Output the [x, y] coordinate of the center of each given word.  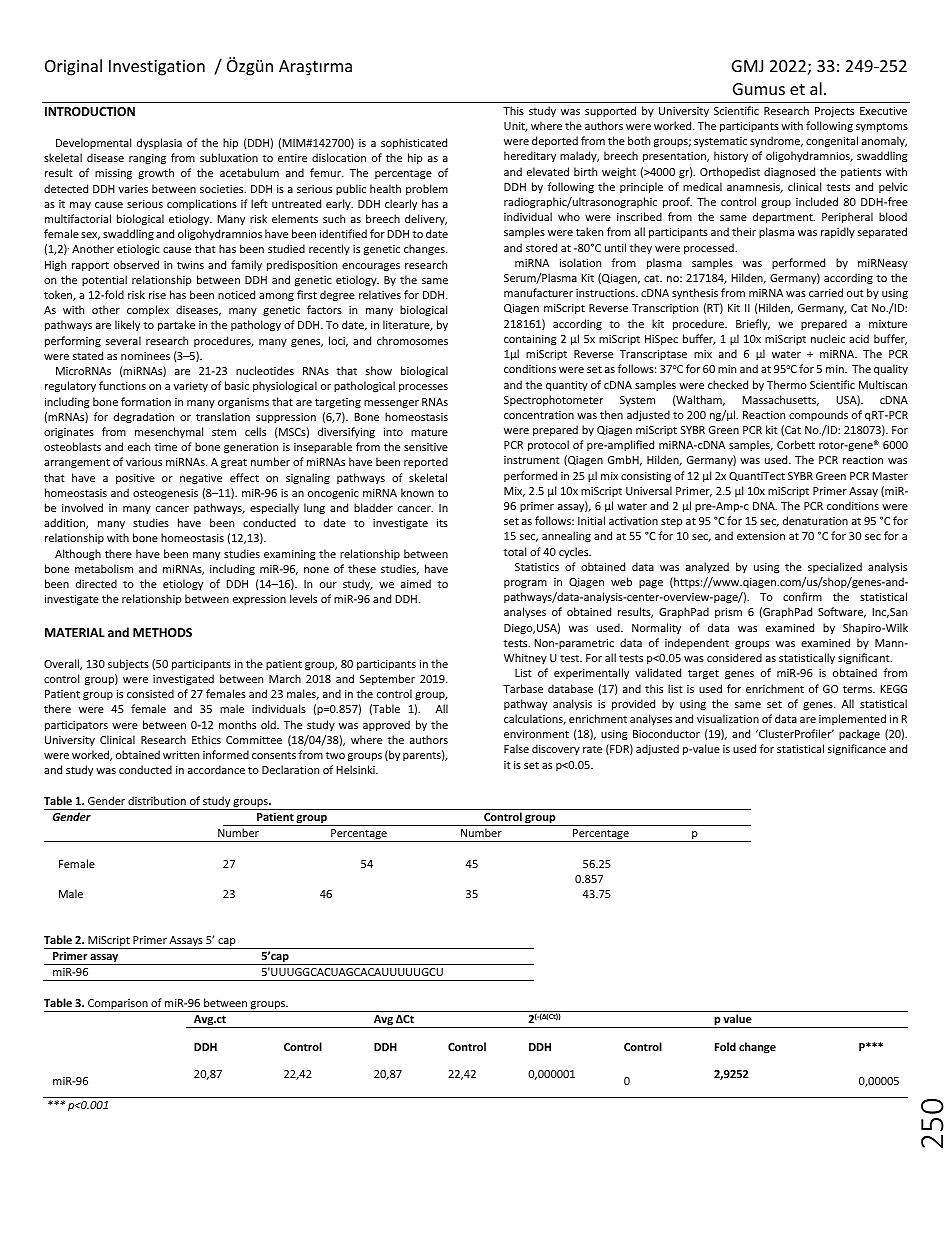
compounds [818, 415]
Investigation [157, 68]
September [387, 679]
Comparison [118, 1005]
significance [857, 749]
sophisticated [414, 143]
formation [146, 401]
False [516, 748]
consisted [150, 693]
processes [423, 388]
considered [734, 657]
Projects [834, 112]
